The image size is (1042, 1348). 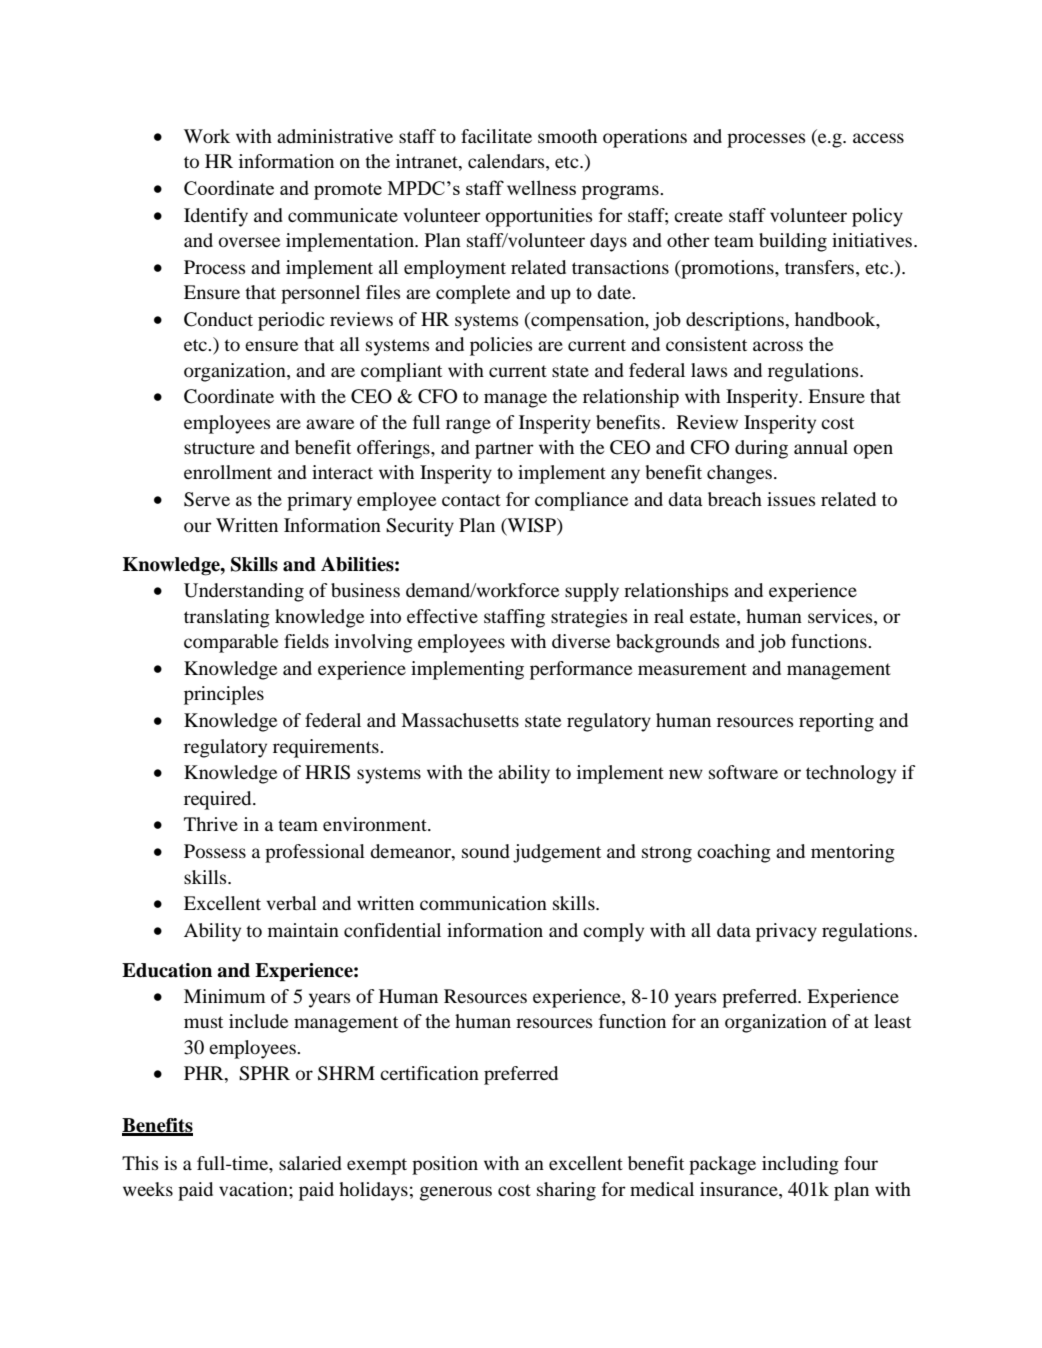 What do you see at coordinates (216, 217) in the screenshot?
I see `Identify` at bounding box center [216, 217].
